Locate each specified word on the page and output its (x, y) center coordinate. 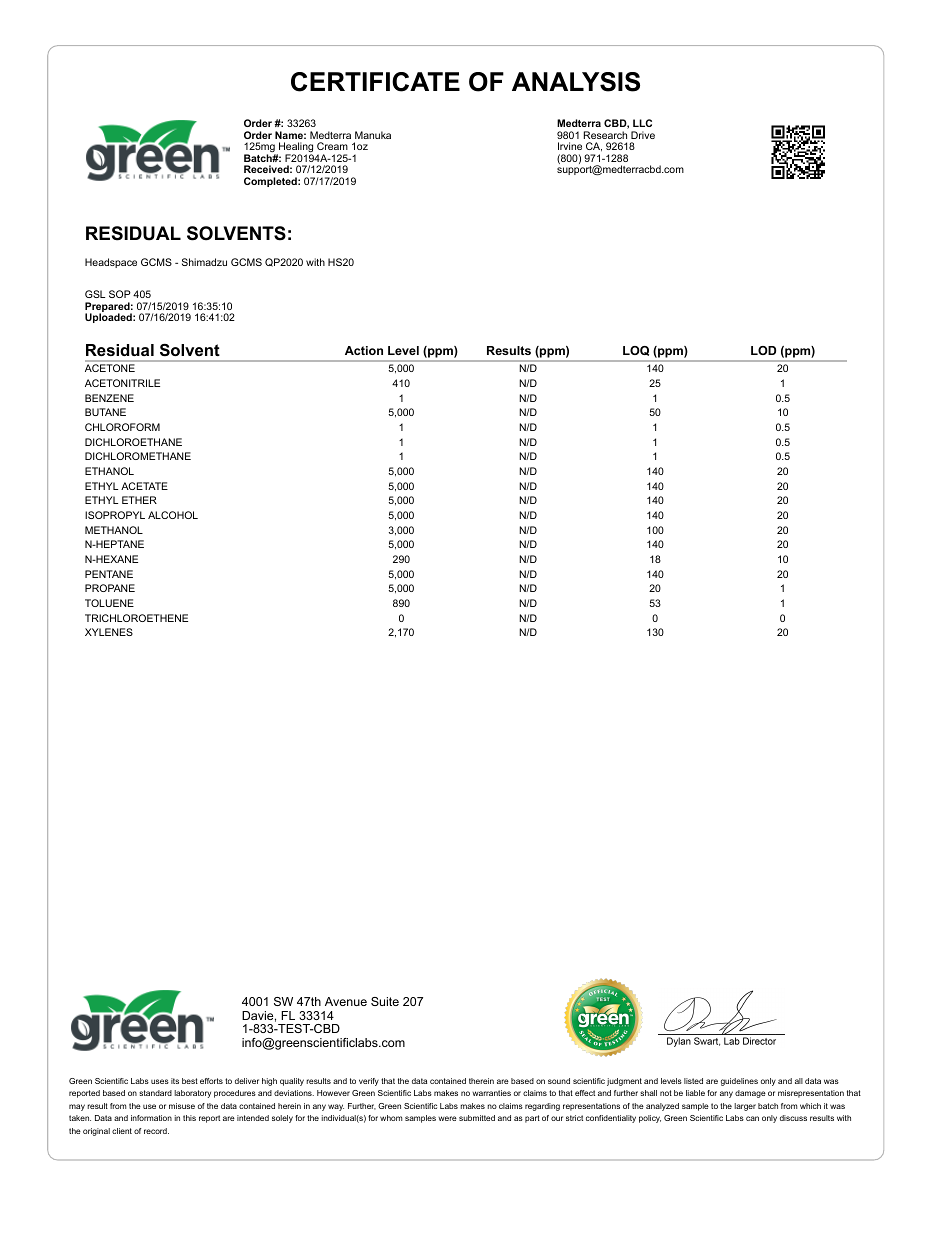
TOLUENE (109, 603)
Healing (295, 149)
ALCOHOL (173, 515)
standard (155, 1093)
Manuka (373, 135)
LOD (763, 350)
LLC (642, 123)
